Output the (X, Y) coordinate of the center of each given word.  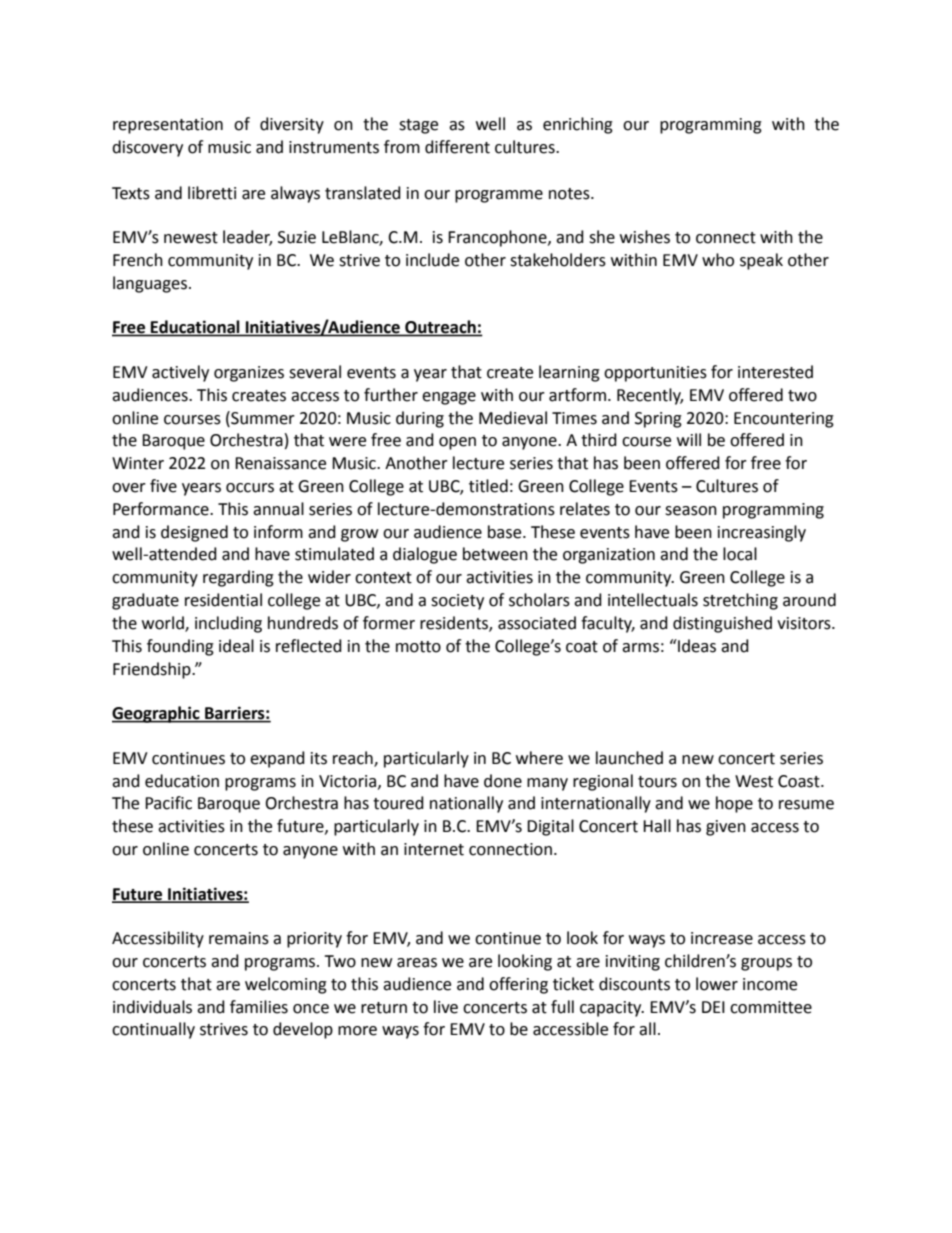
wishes (645, 237)
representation (168, 126)
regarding (238, 578)
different (457, 147)
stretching (740, 601)
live (446, 1007)
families (259, 1007)
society (457, 602)
